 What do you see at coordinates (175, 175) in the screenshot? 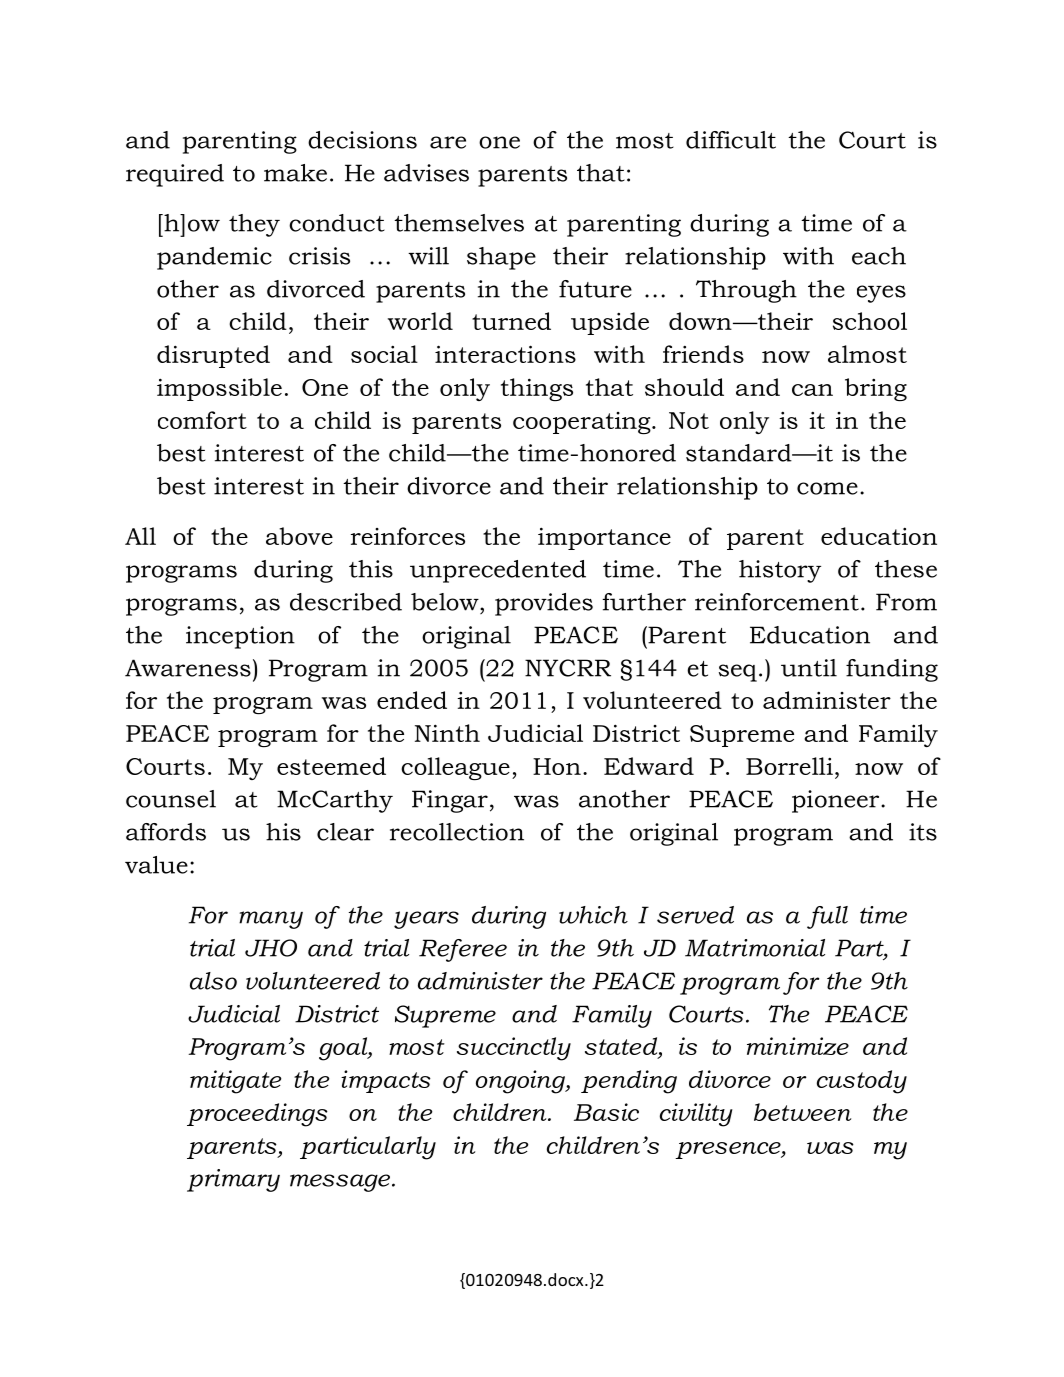
I see `required` at bounding box center [175, 175].
